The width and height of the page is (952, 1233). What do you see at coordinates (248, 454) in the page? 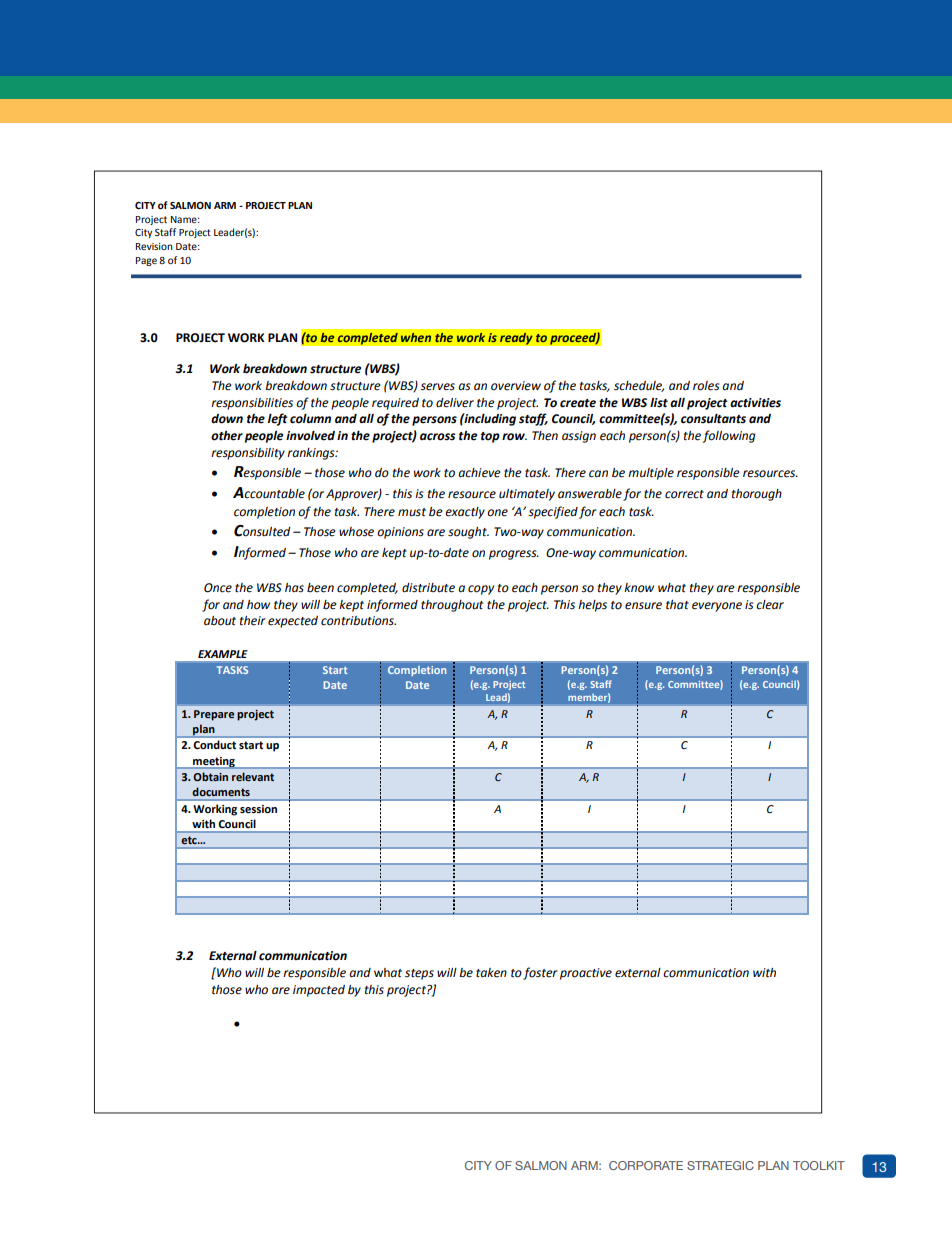
I see `responsibility` at bounding box center [248, 454].
